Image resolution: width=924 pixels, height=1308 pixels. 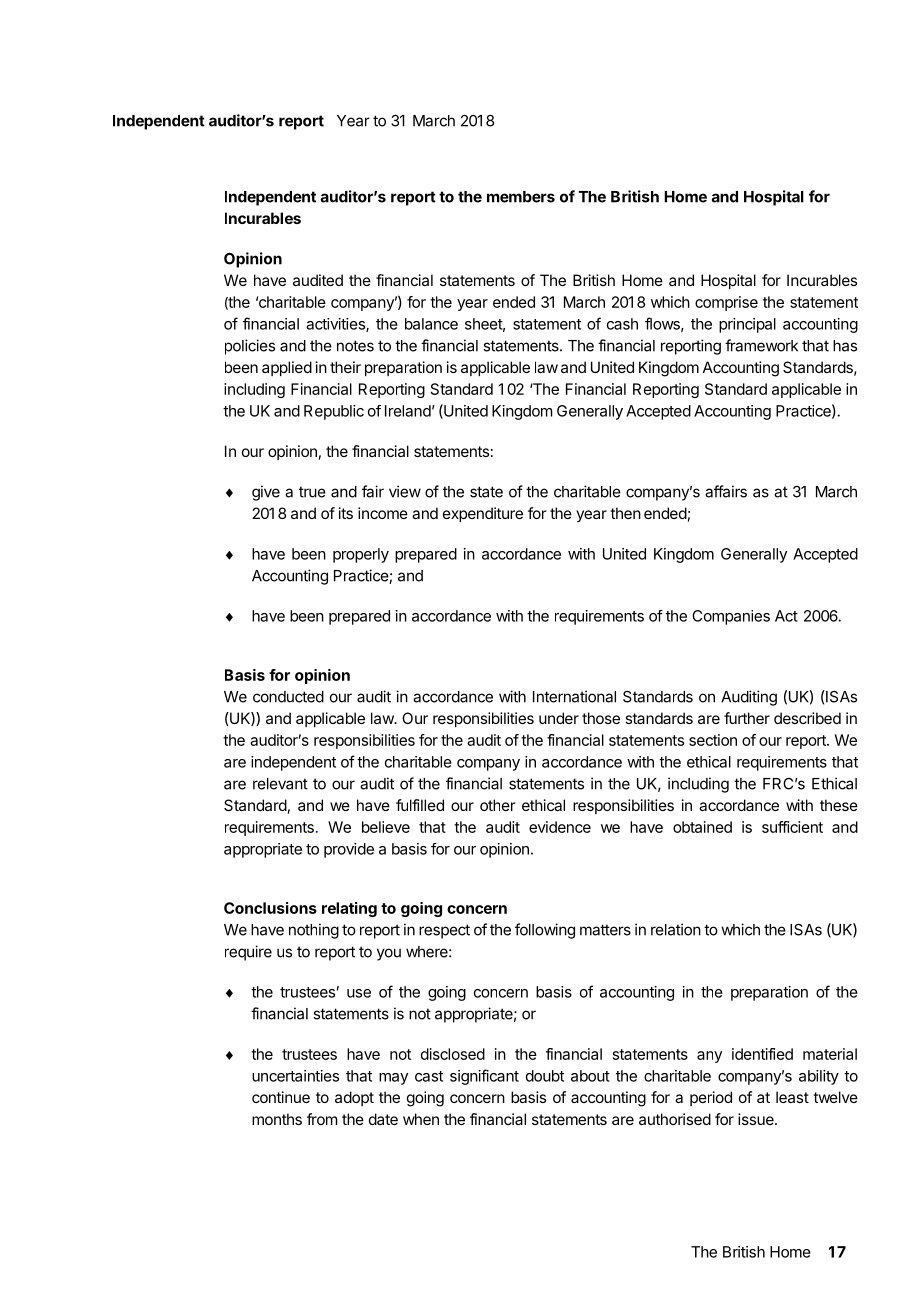 I want to click on conducted, so click(x=288, y=697).
